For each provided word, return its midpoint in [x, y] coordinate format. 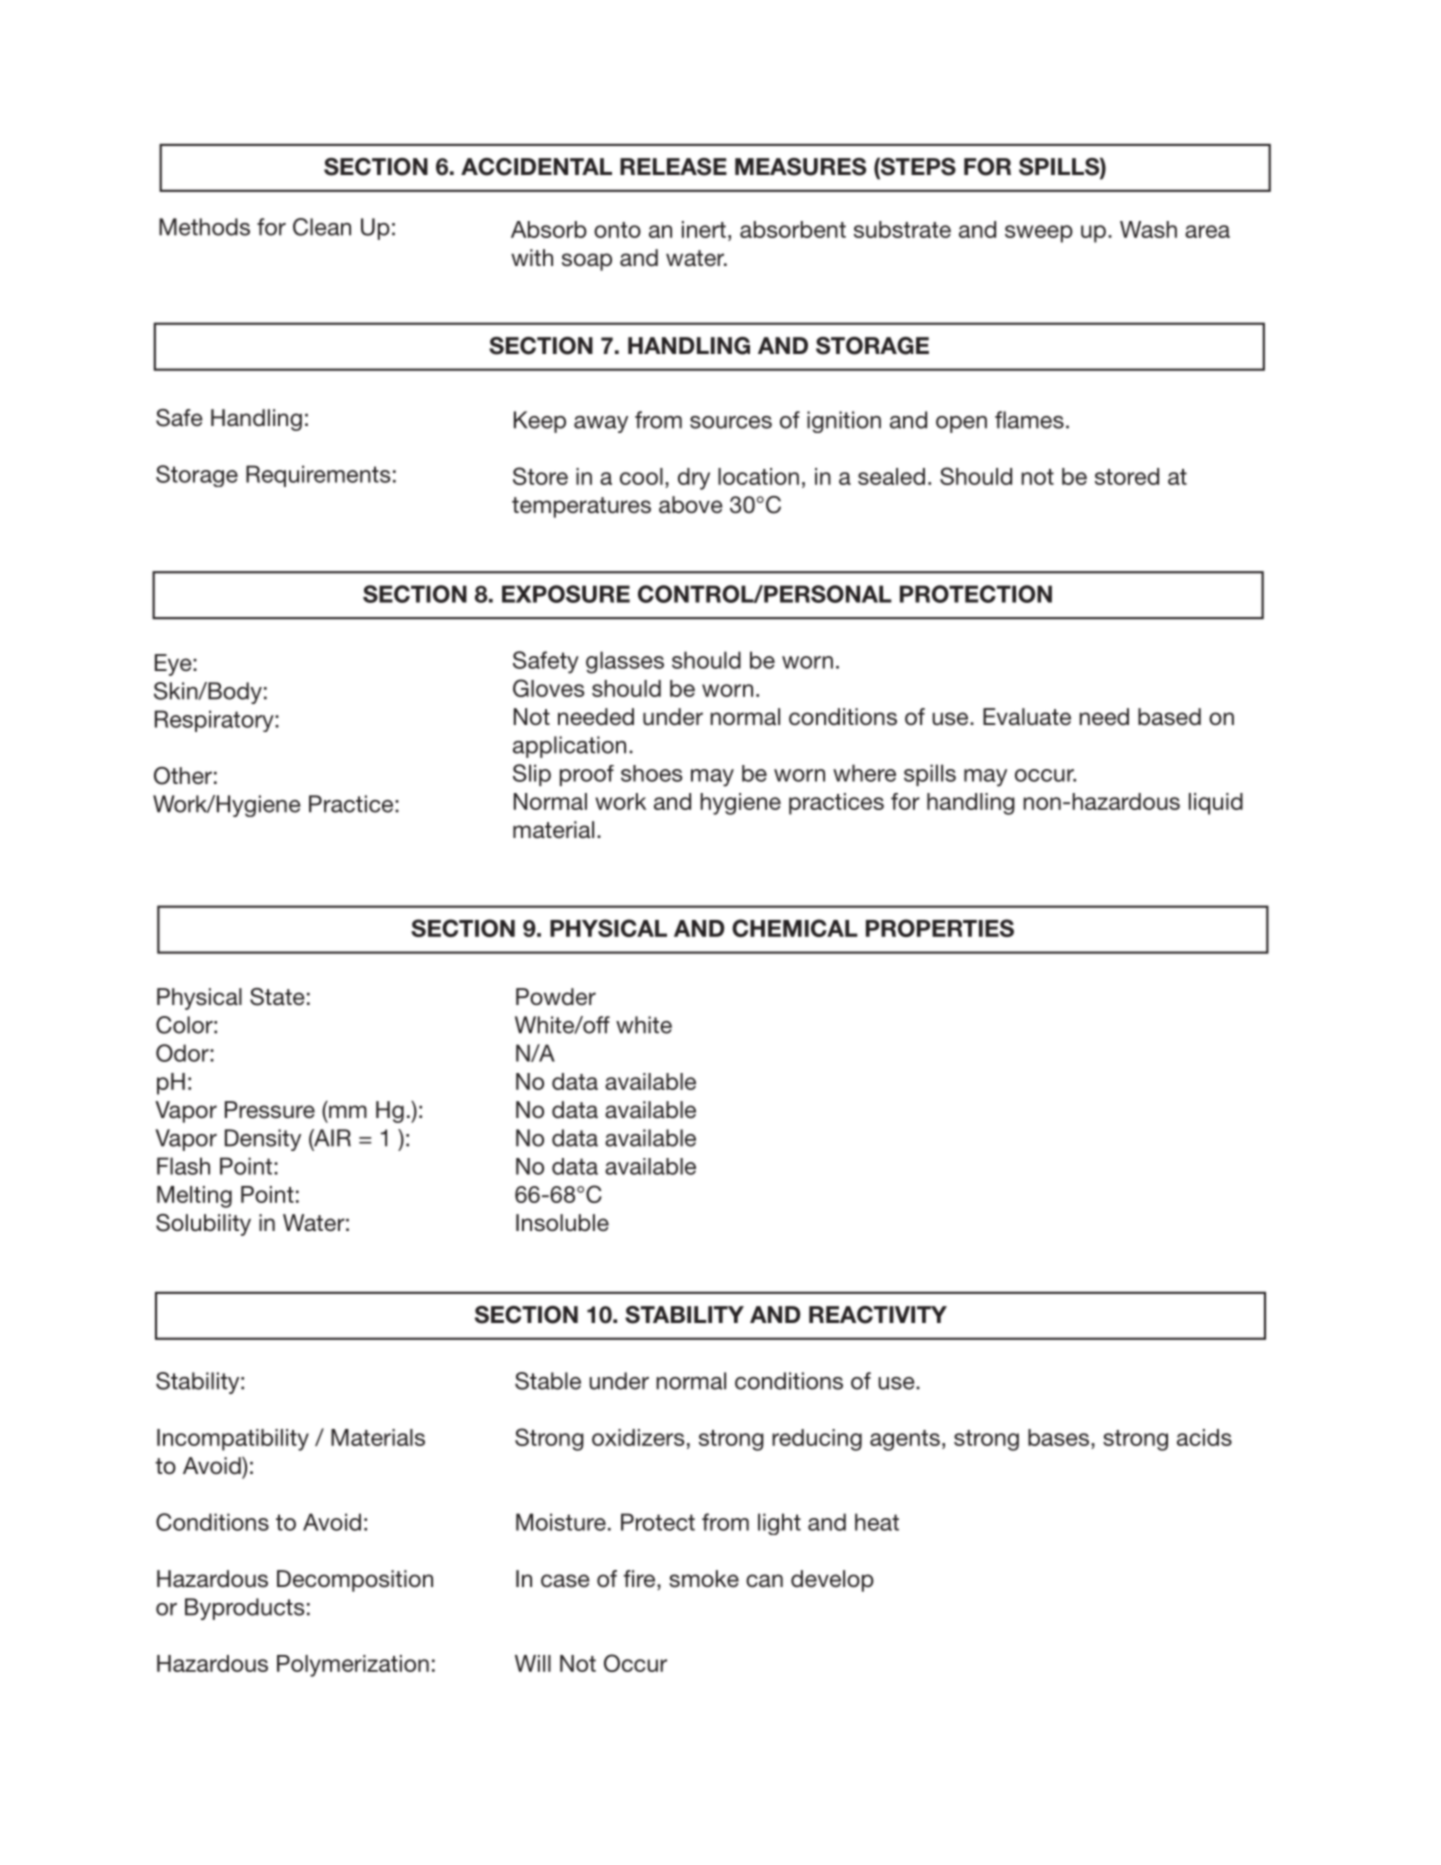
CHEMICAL [795, 928]
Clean [322, 227]
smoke [704, 1579]
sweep [1039, 234]
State [277, 997]
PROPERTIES [940, 928]
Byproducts [245, 1609]
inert [704, 229]
